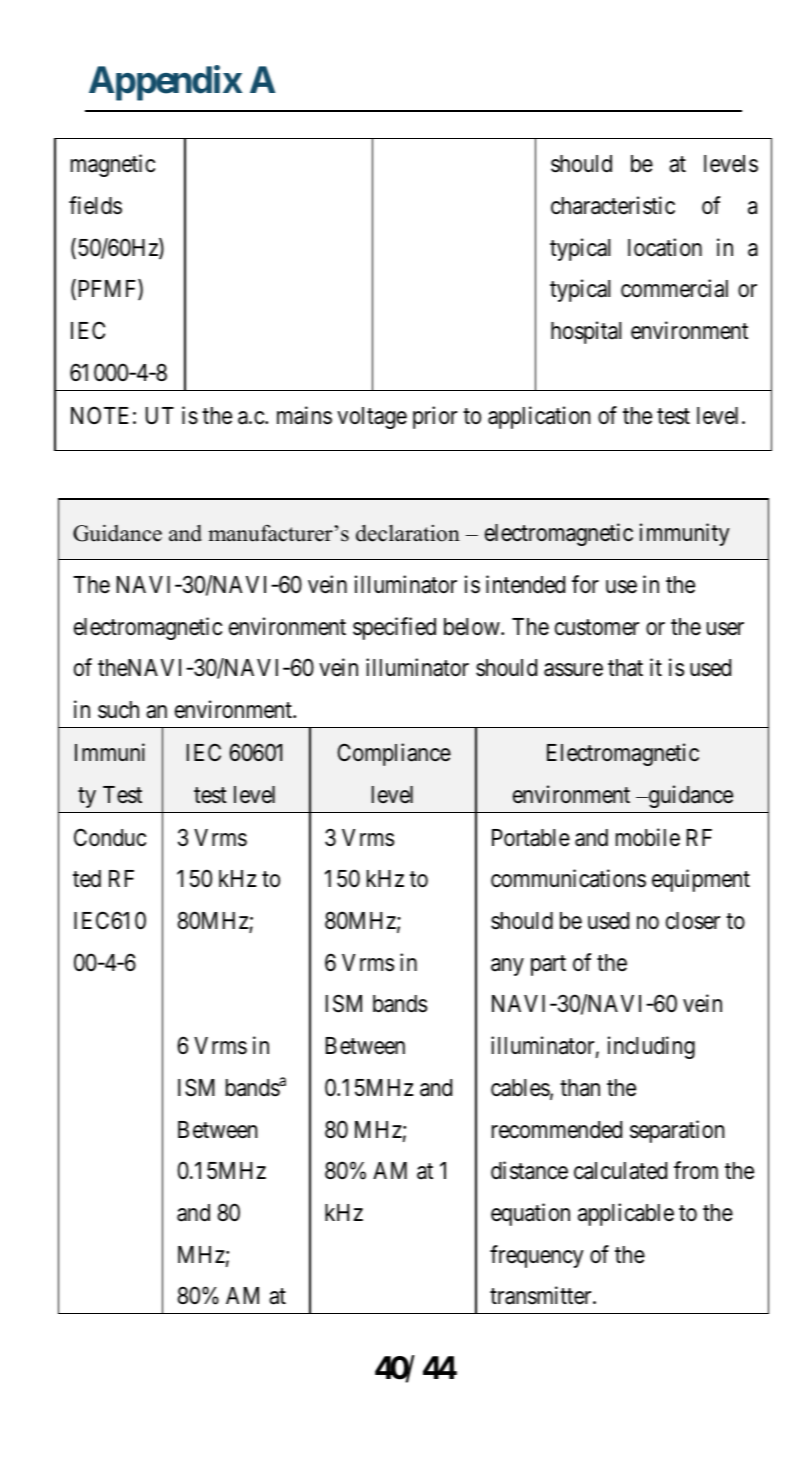 This screenshot has height=1477, width=812. What do you see at coordinates (530, 1214) in the screenshot?
I see `equation` at bounding box center [530, 1214].
